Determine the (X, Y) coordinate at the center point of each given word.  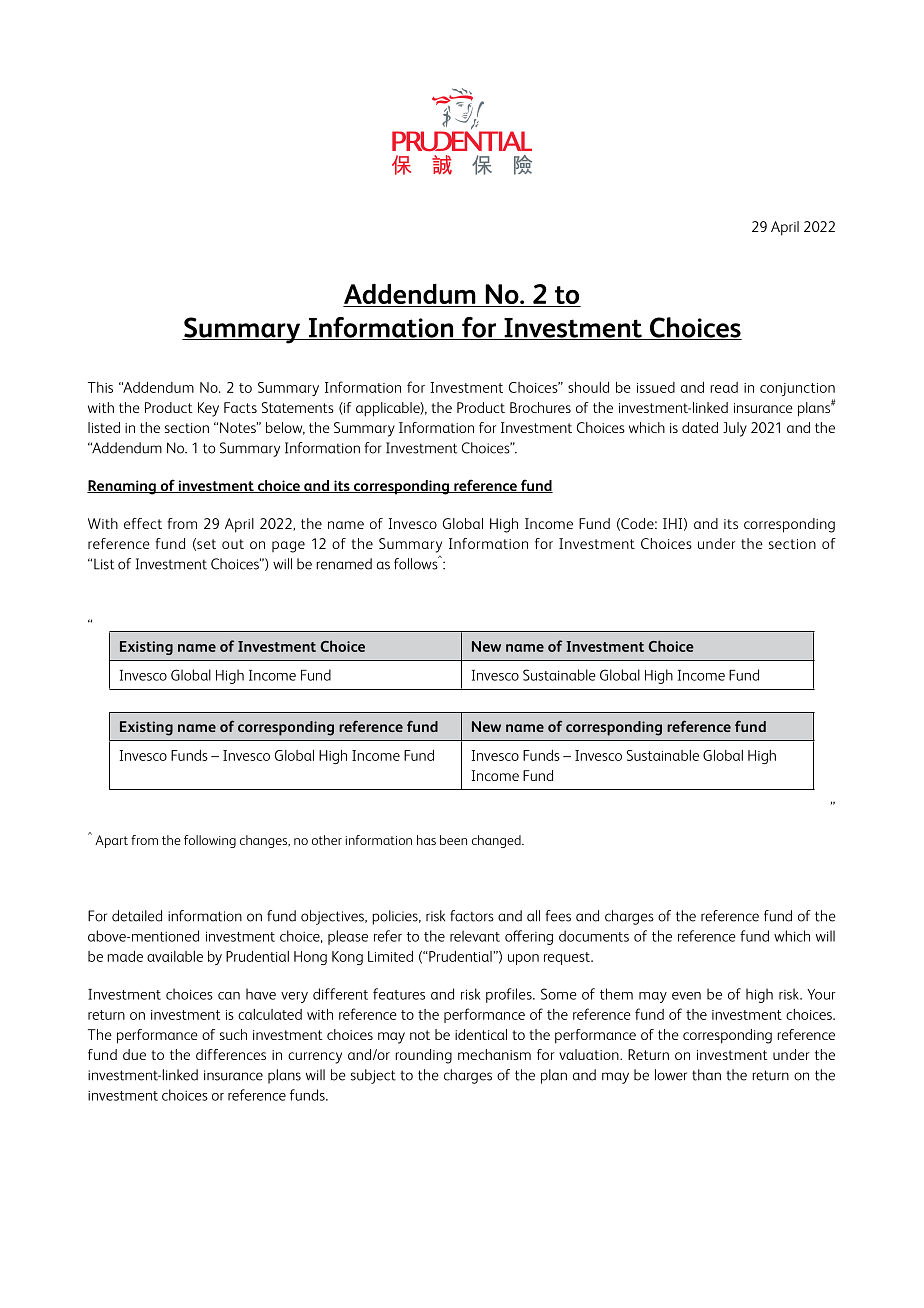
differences (231, 1054)
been (453, 840)
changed (497, 841)
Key (208, 409)
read (724, 387)
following (210, 841)
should (588, 387)
